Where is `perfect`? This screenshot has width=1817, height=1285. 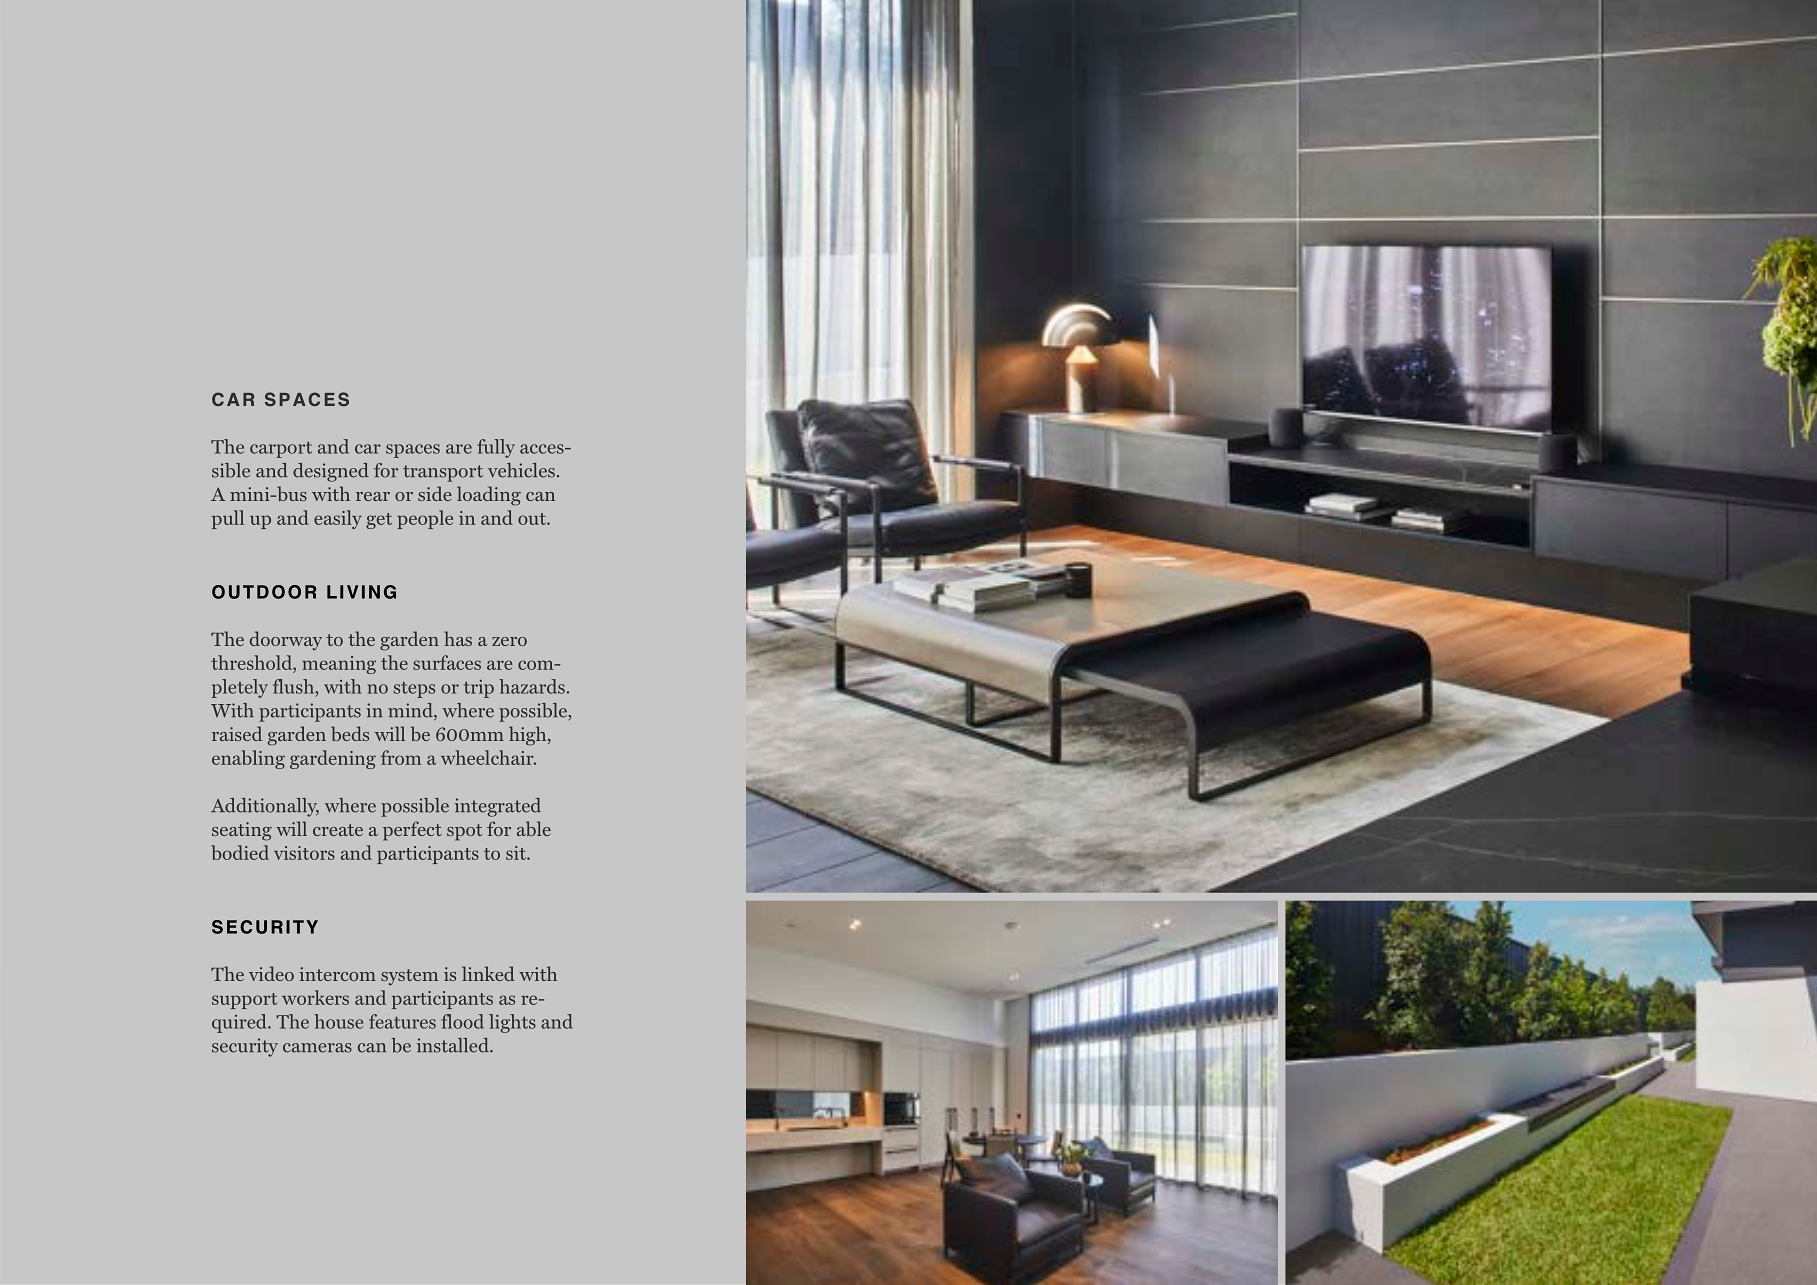
perfect is located at coordinates (412, 831).
